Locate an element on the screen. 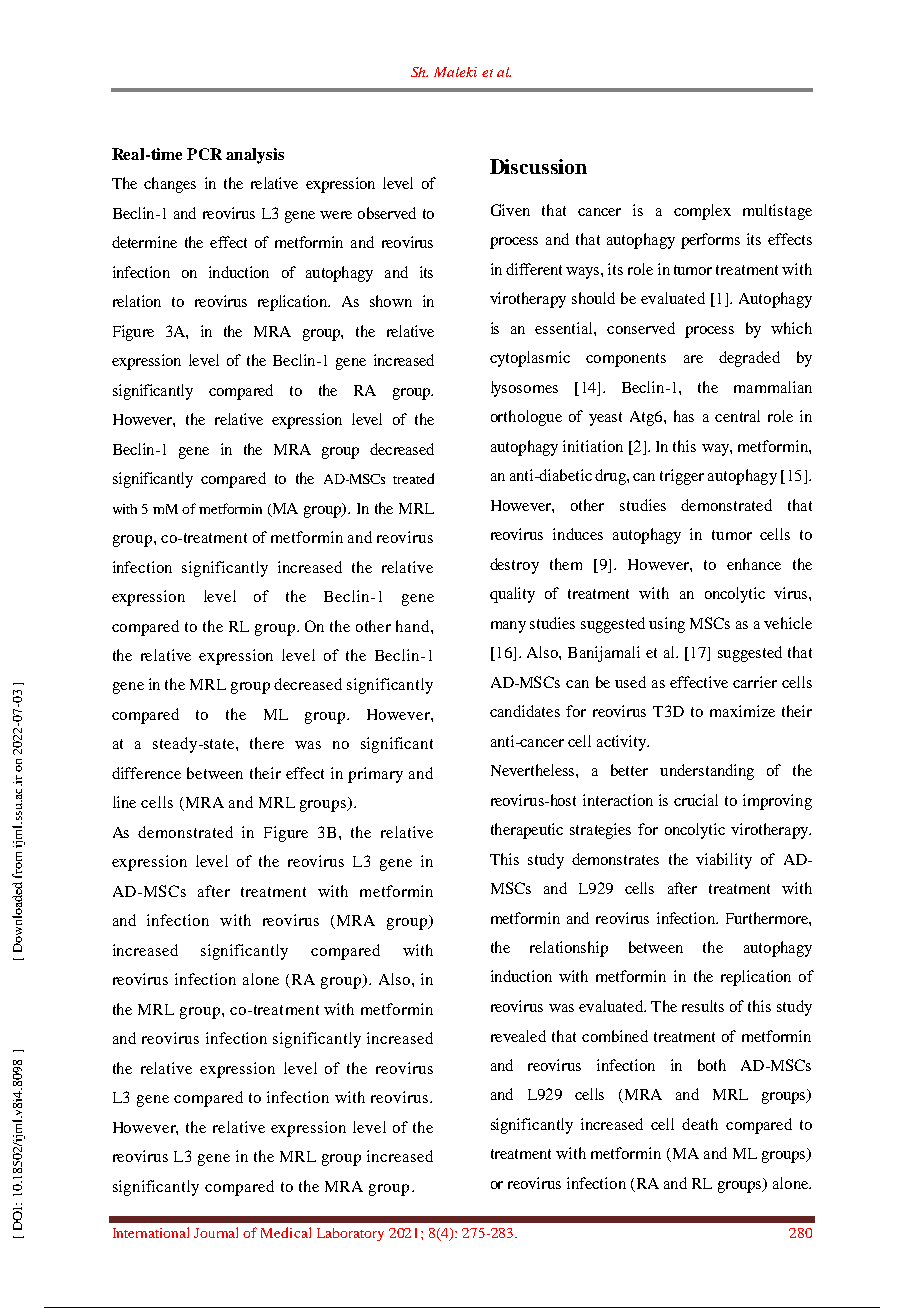 The width and height of the screenshot is (924, 1308). line is located at coordinates (124, 802).
